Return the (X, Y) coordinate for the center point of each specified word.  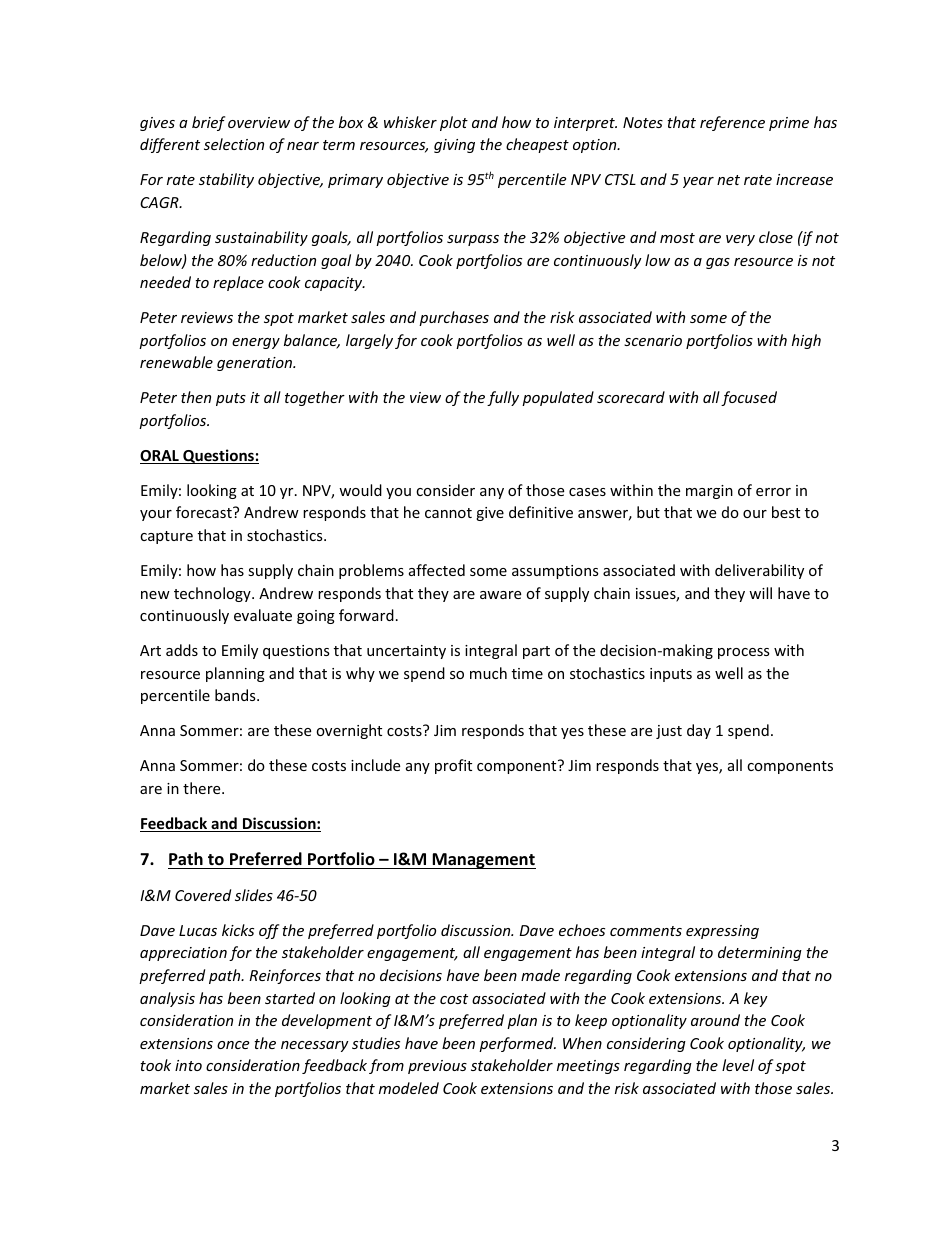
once (233, 1045)
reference (732, 123)
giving (454, 146)
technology (213, 594)
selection (234, 144)
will (760, 593)
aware (500, 595)
